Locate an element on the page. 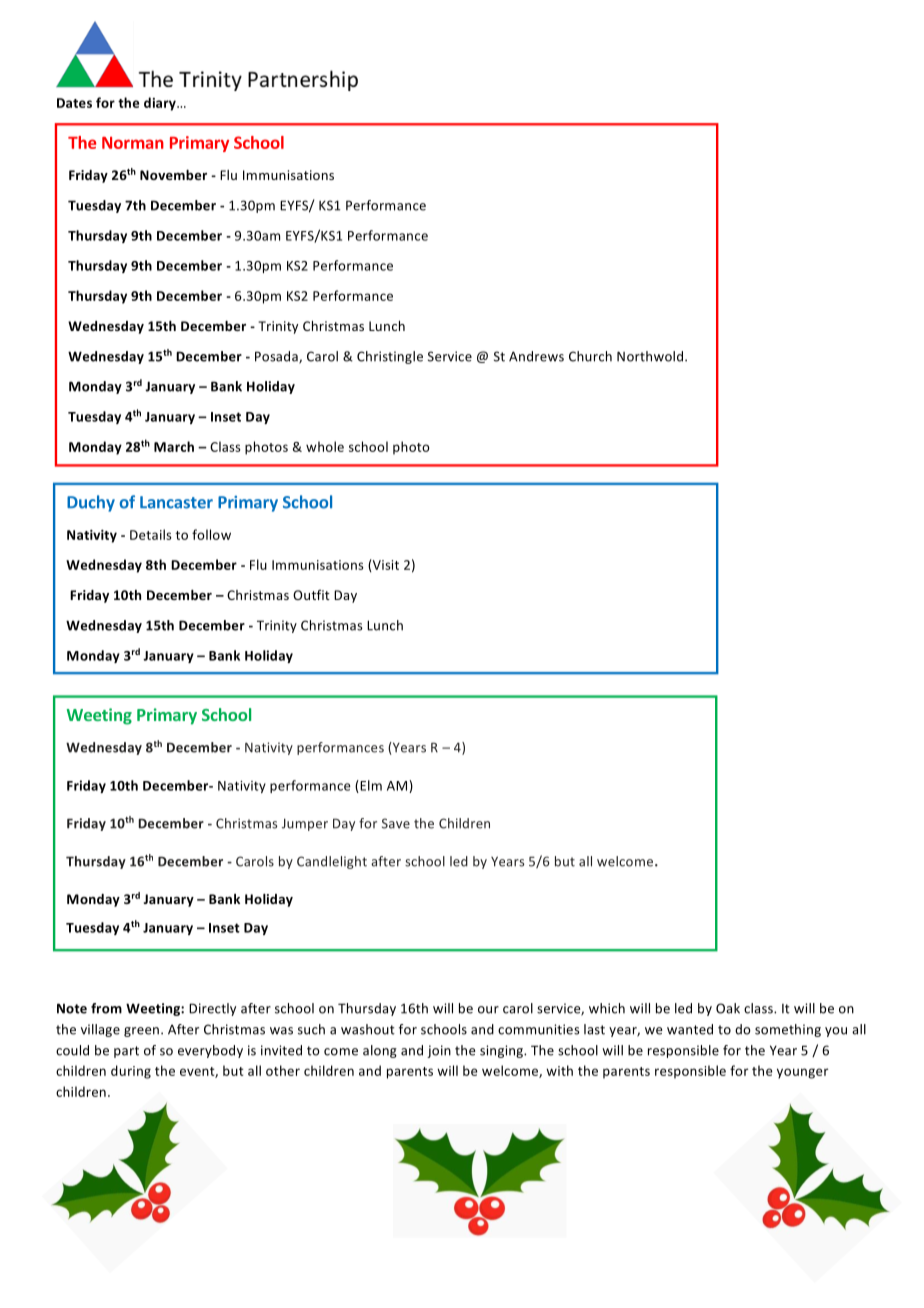 Image resolution: width=924 pixels, height=1308 pixels. Oak is located at coordinates (728, 1008).
